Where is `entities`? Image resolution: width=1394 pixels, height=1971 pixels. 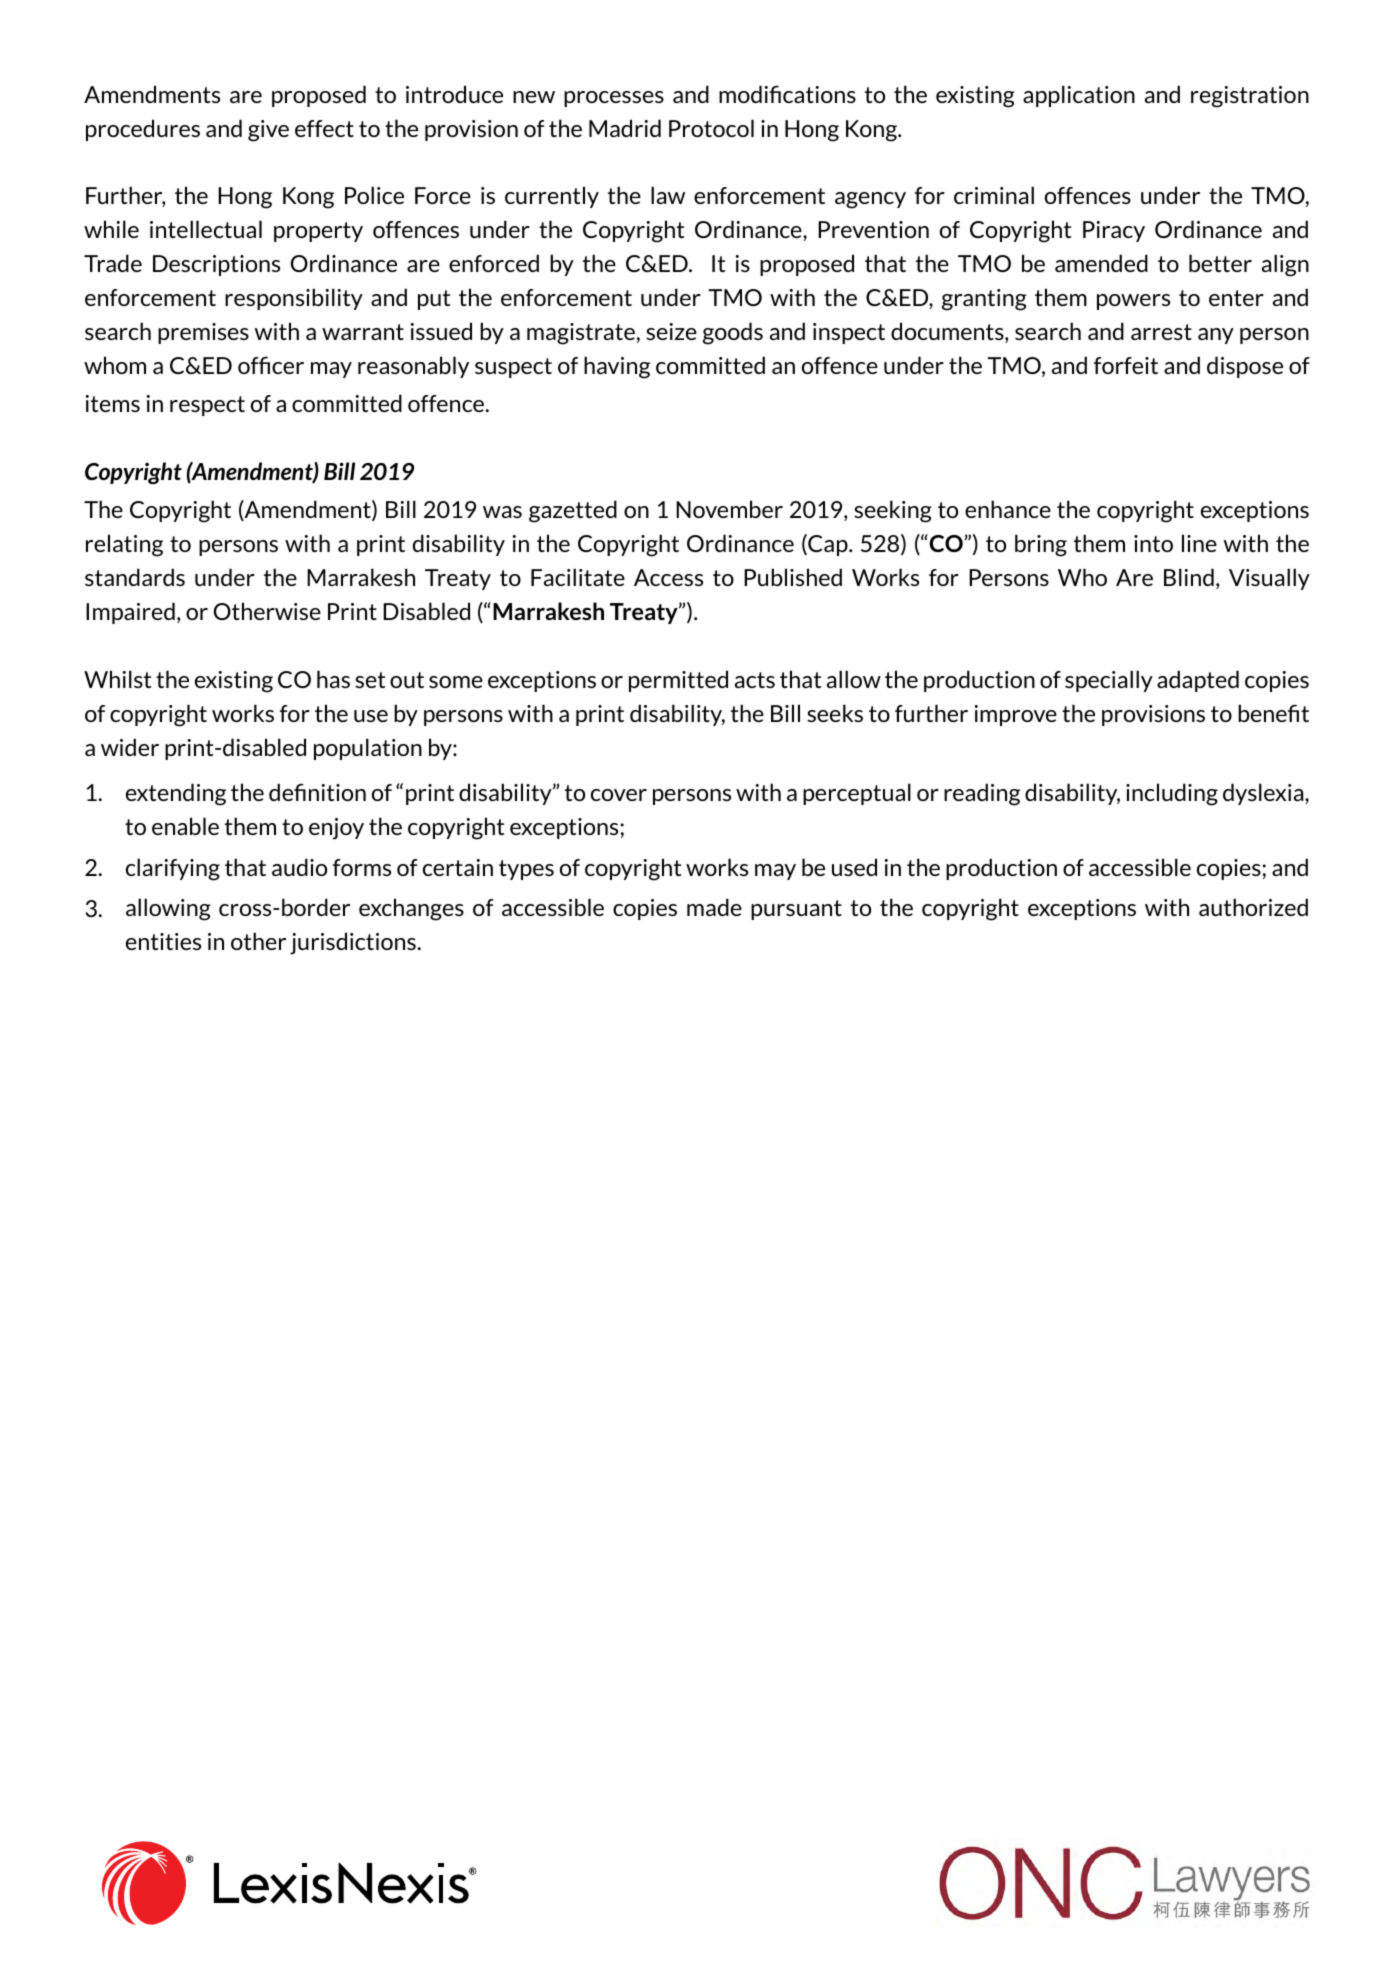 entities is located at coordinates (163, 941).
